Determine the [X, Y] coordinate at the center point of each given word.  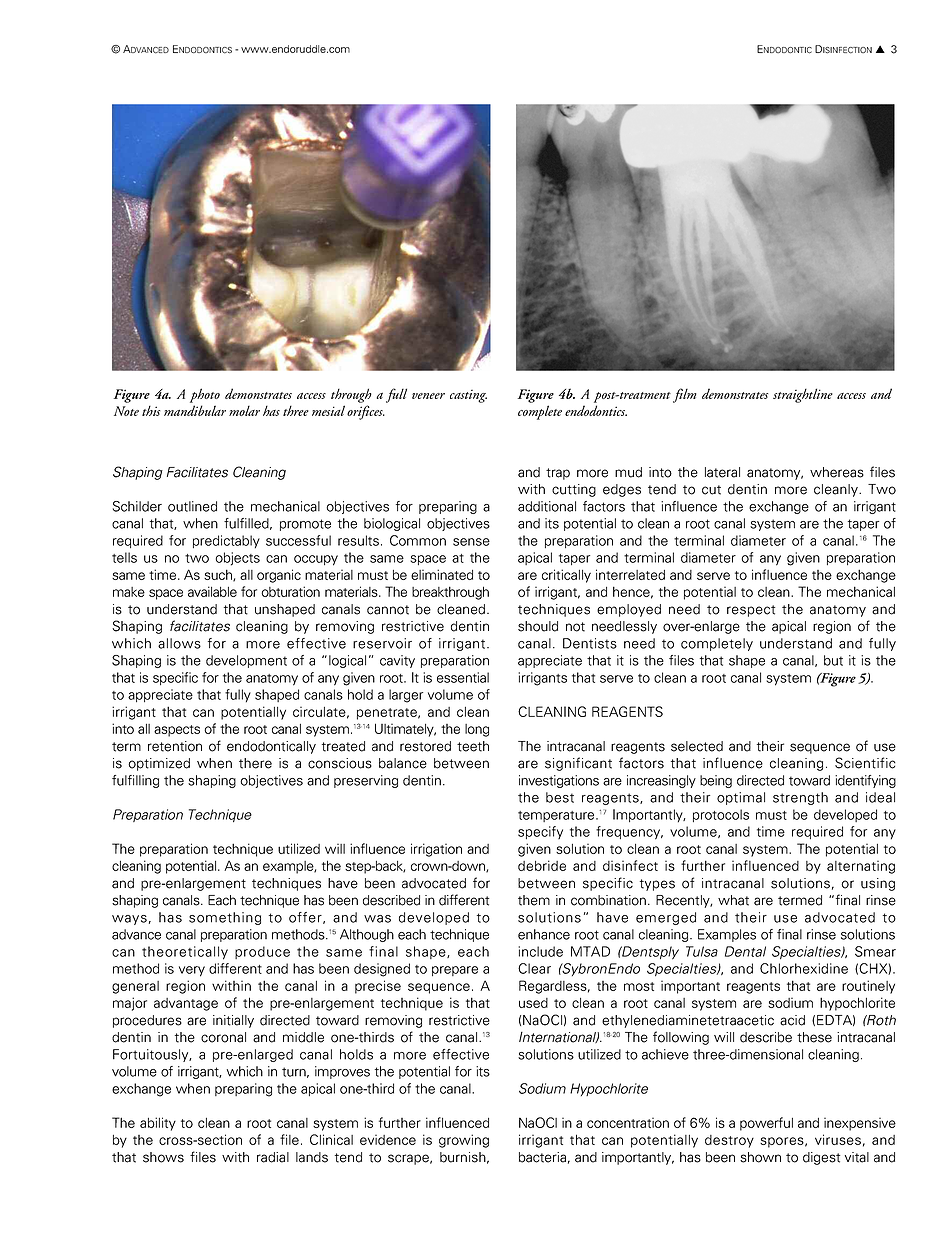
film [684, 395]
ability [158, 1124]
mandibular [195, 410]
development [246, 661]
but [833, 660]
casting [468, 396]
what [733, 900]
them [534, 900]
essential [463, 677]
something [225, 918]
